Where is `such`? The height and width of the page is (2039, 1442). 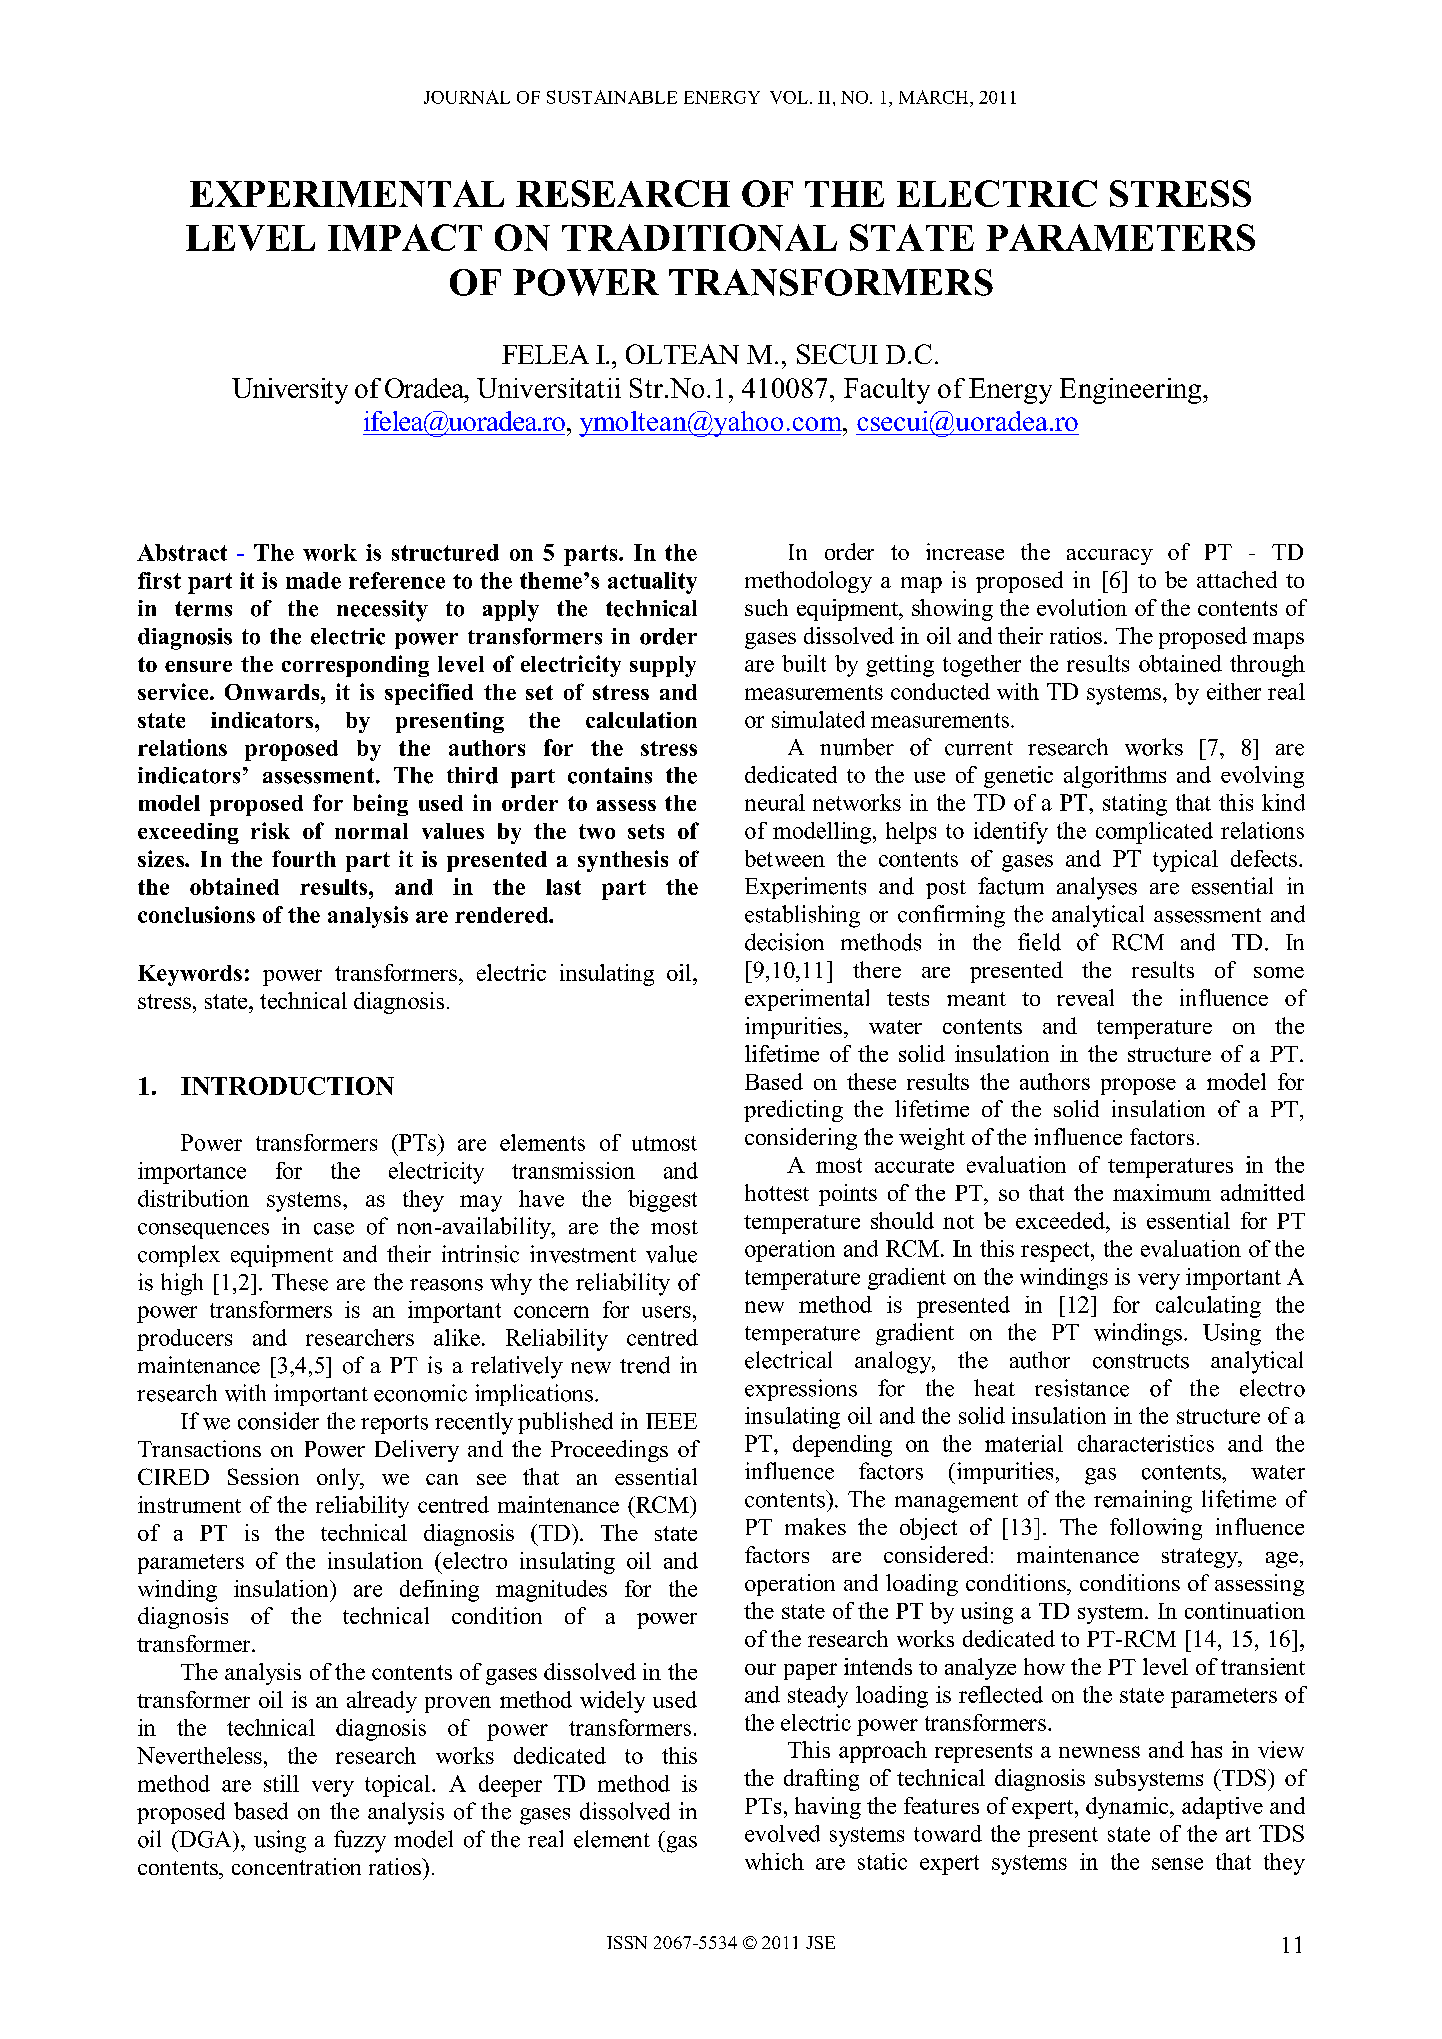
such is located at coordinates (766, 607).
